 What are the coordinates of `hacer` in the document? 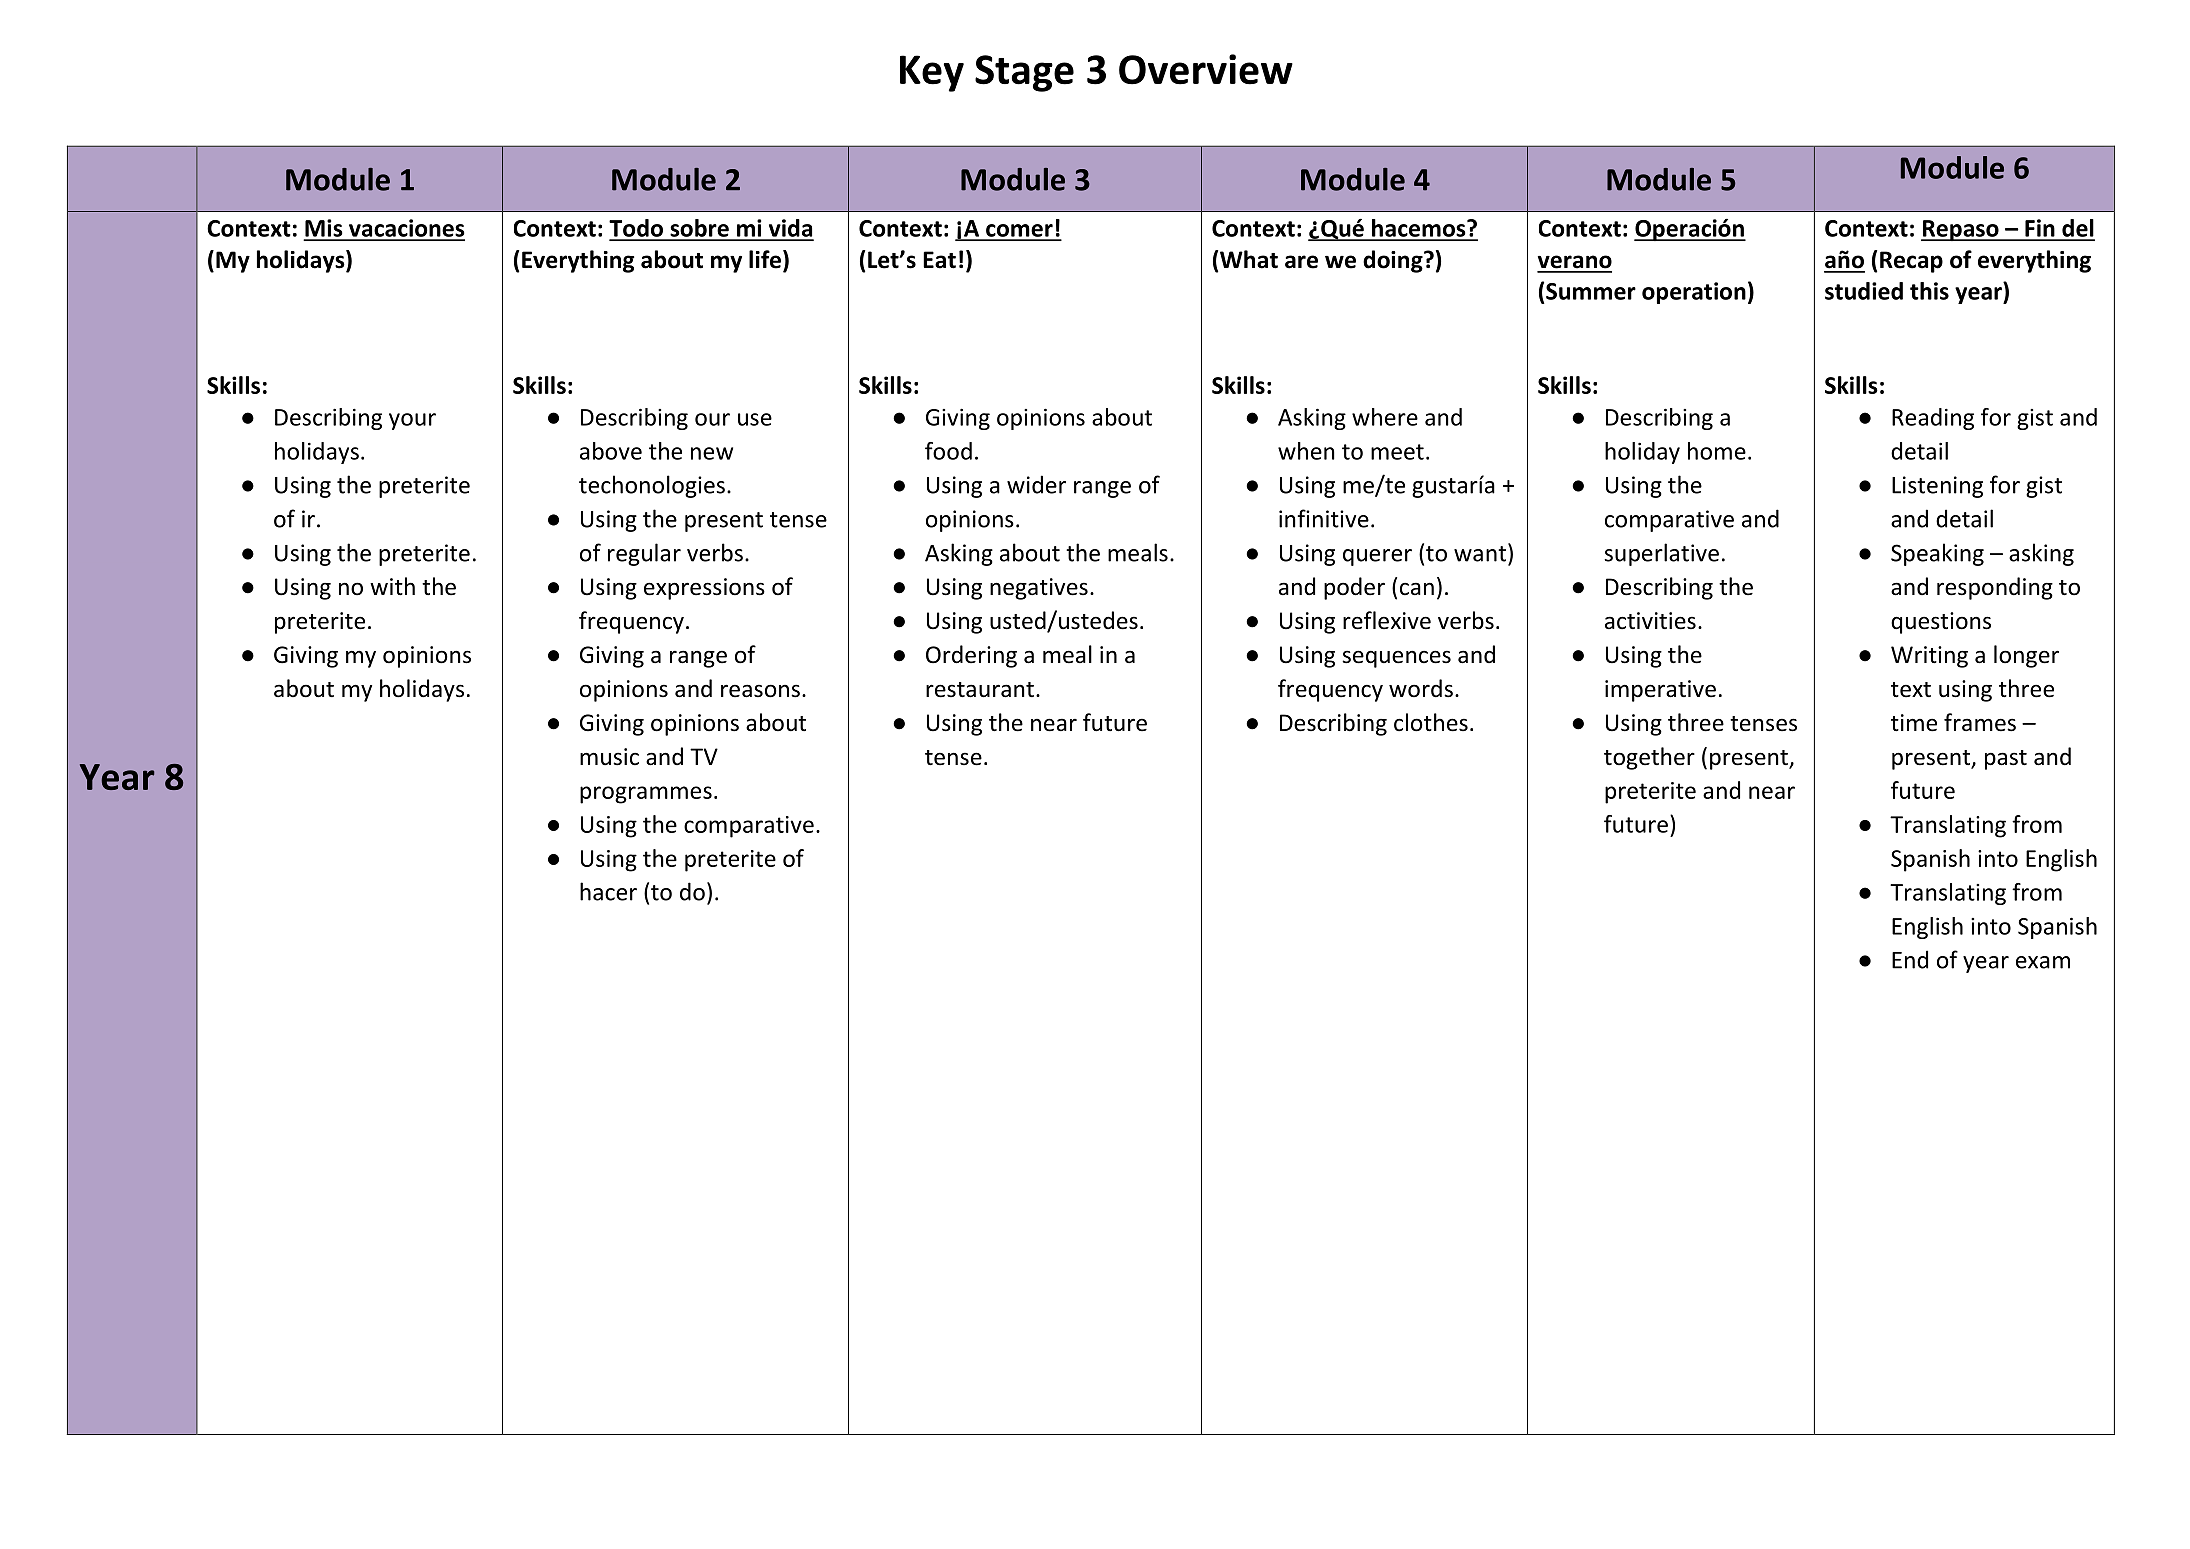 It's located at (608, 891).
